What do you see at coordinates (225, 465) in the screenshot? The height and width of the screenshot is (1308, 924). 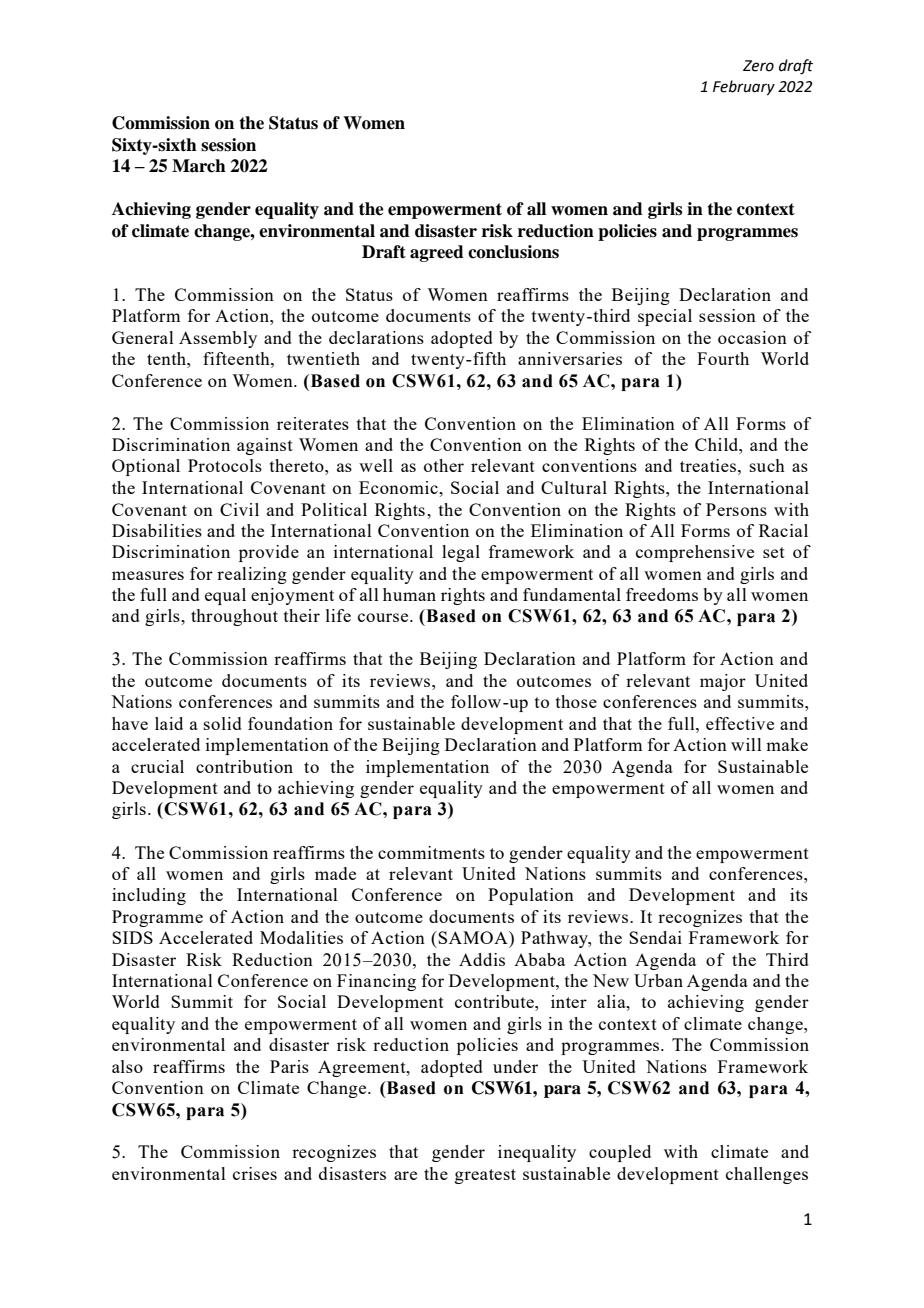 I see `Protocols` at bounding box center [225, 465].
